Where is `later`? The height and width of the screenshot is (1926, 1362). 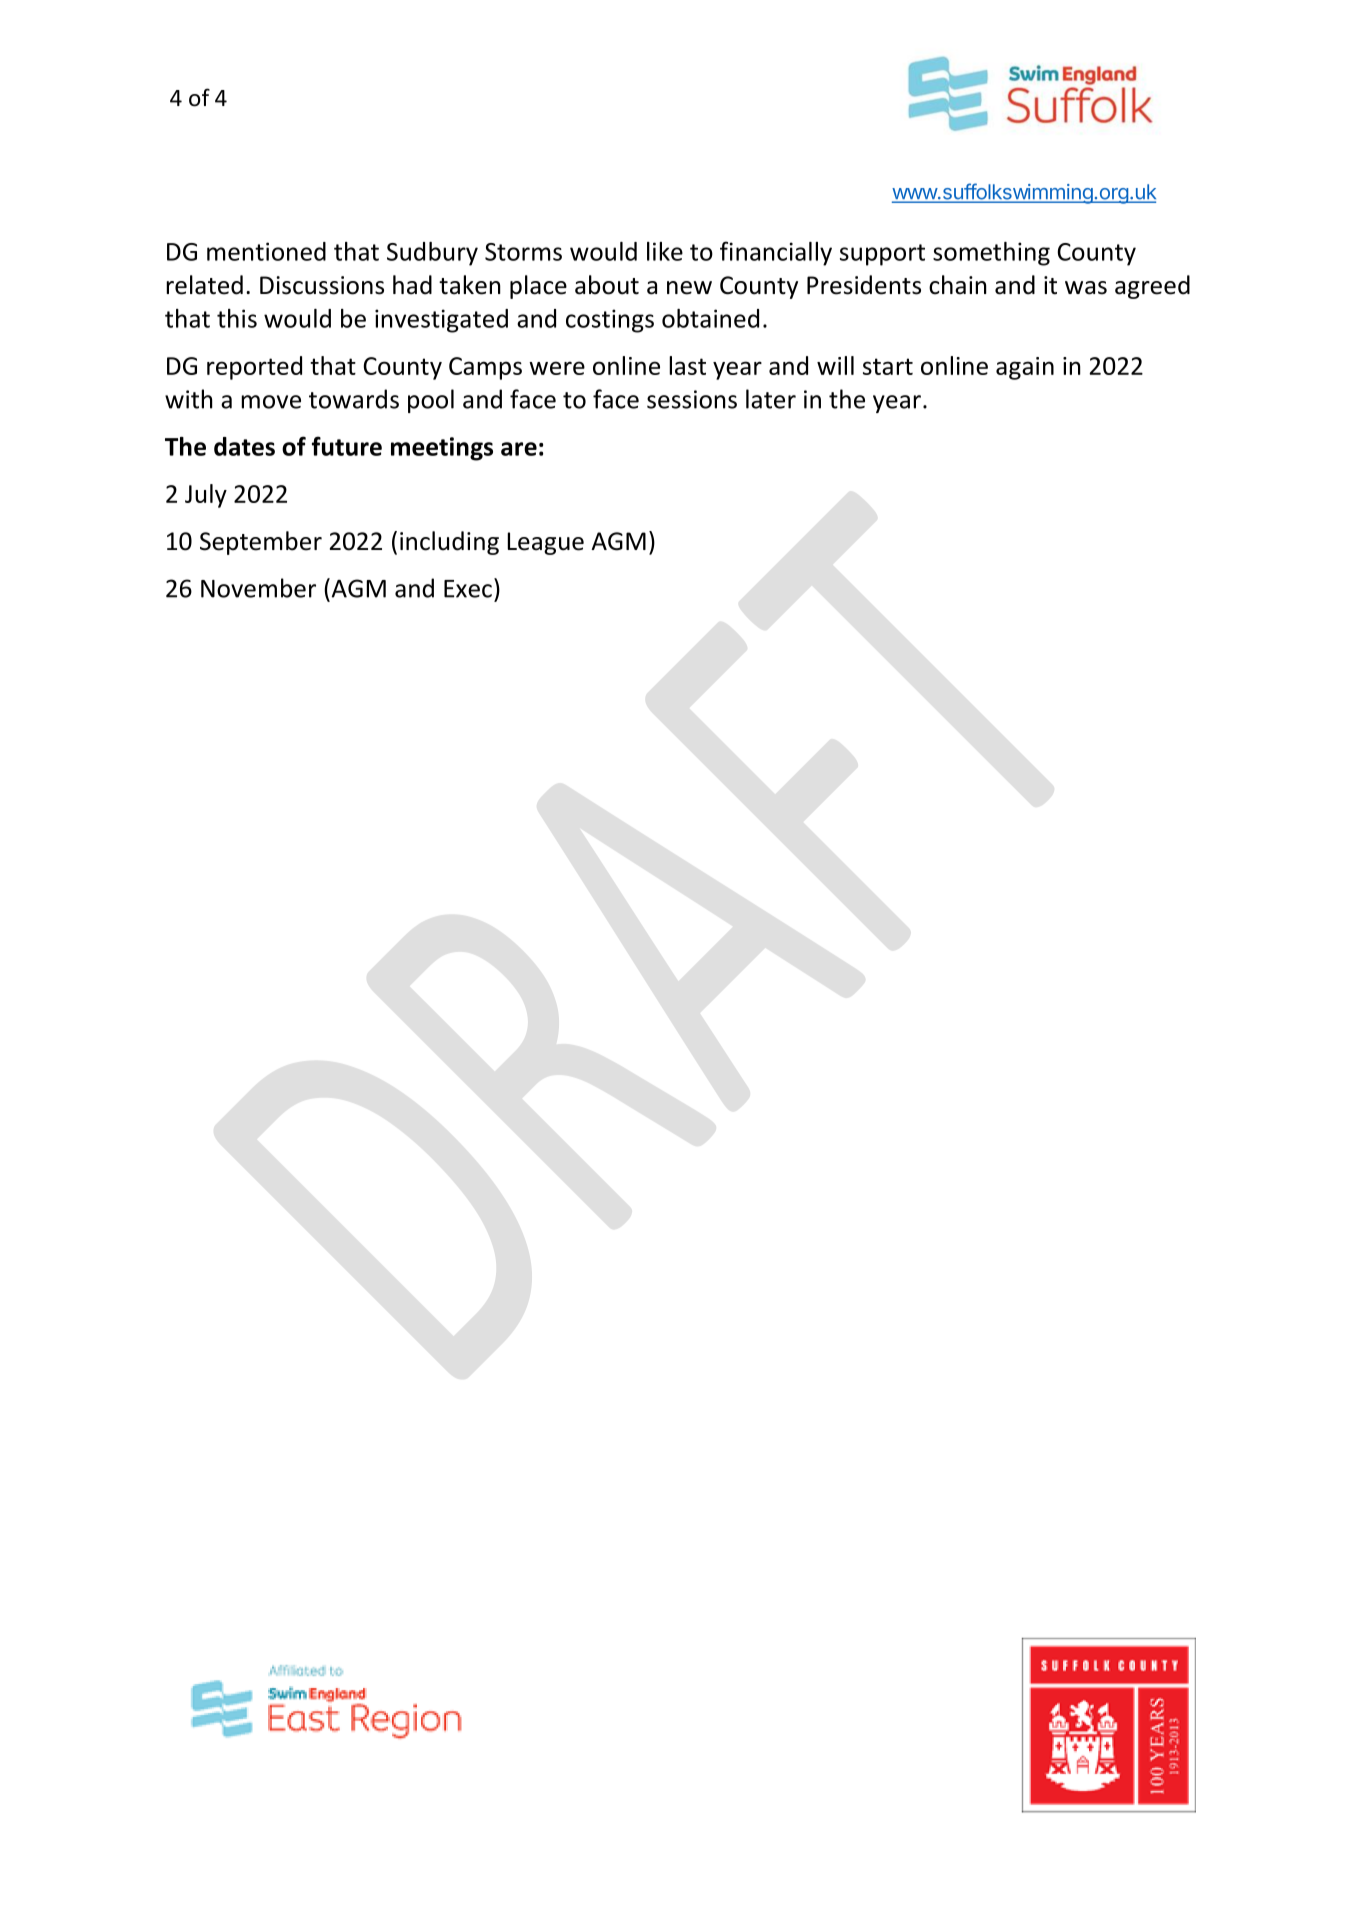 later is located at coordinates (771, 399).
